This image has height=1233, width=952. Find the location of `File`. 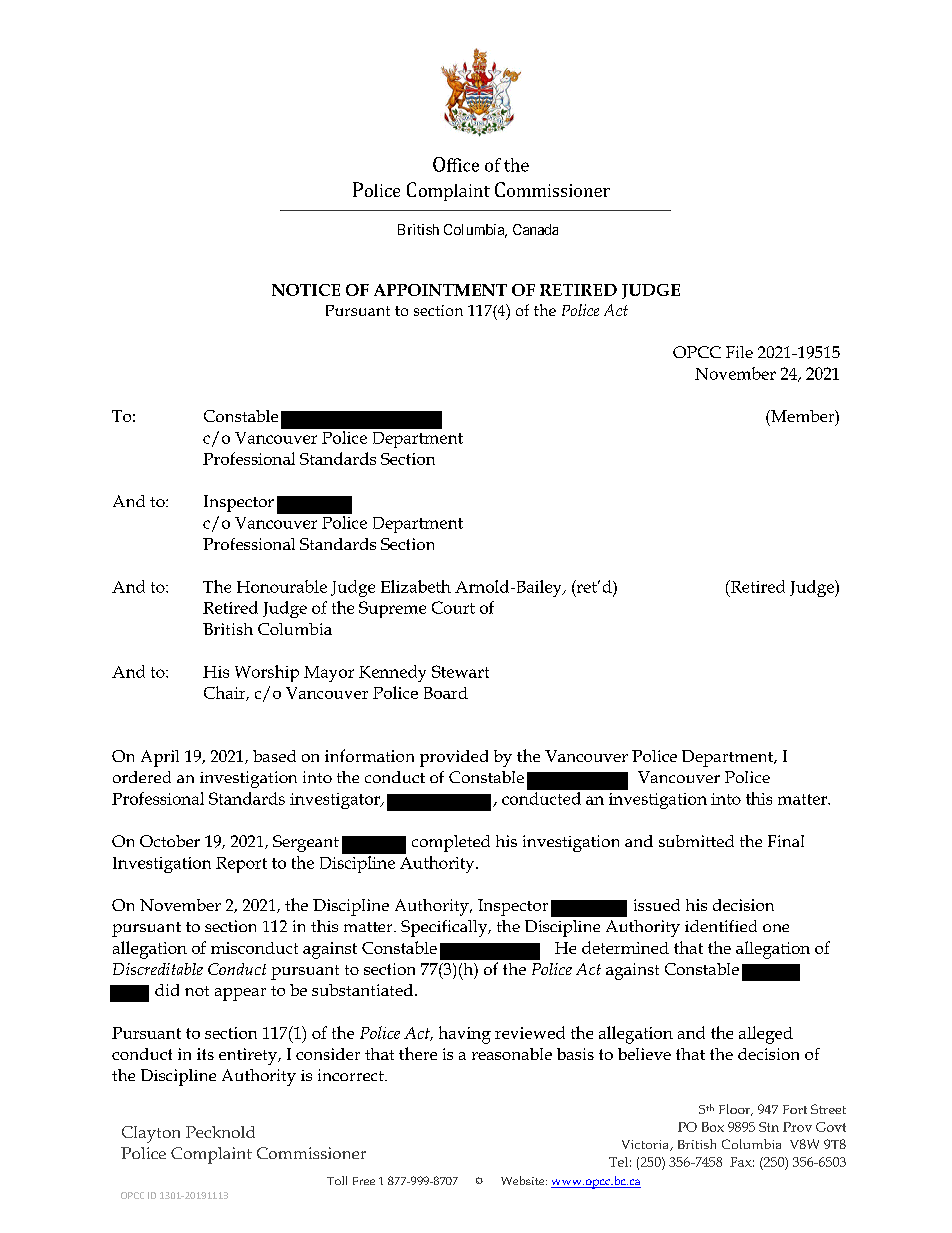

File is located at coordinates (739, 352).
